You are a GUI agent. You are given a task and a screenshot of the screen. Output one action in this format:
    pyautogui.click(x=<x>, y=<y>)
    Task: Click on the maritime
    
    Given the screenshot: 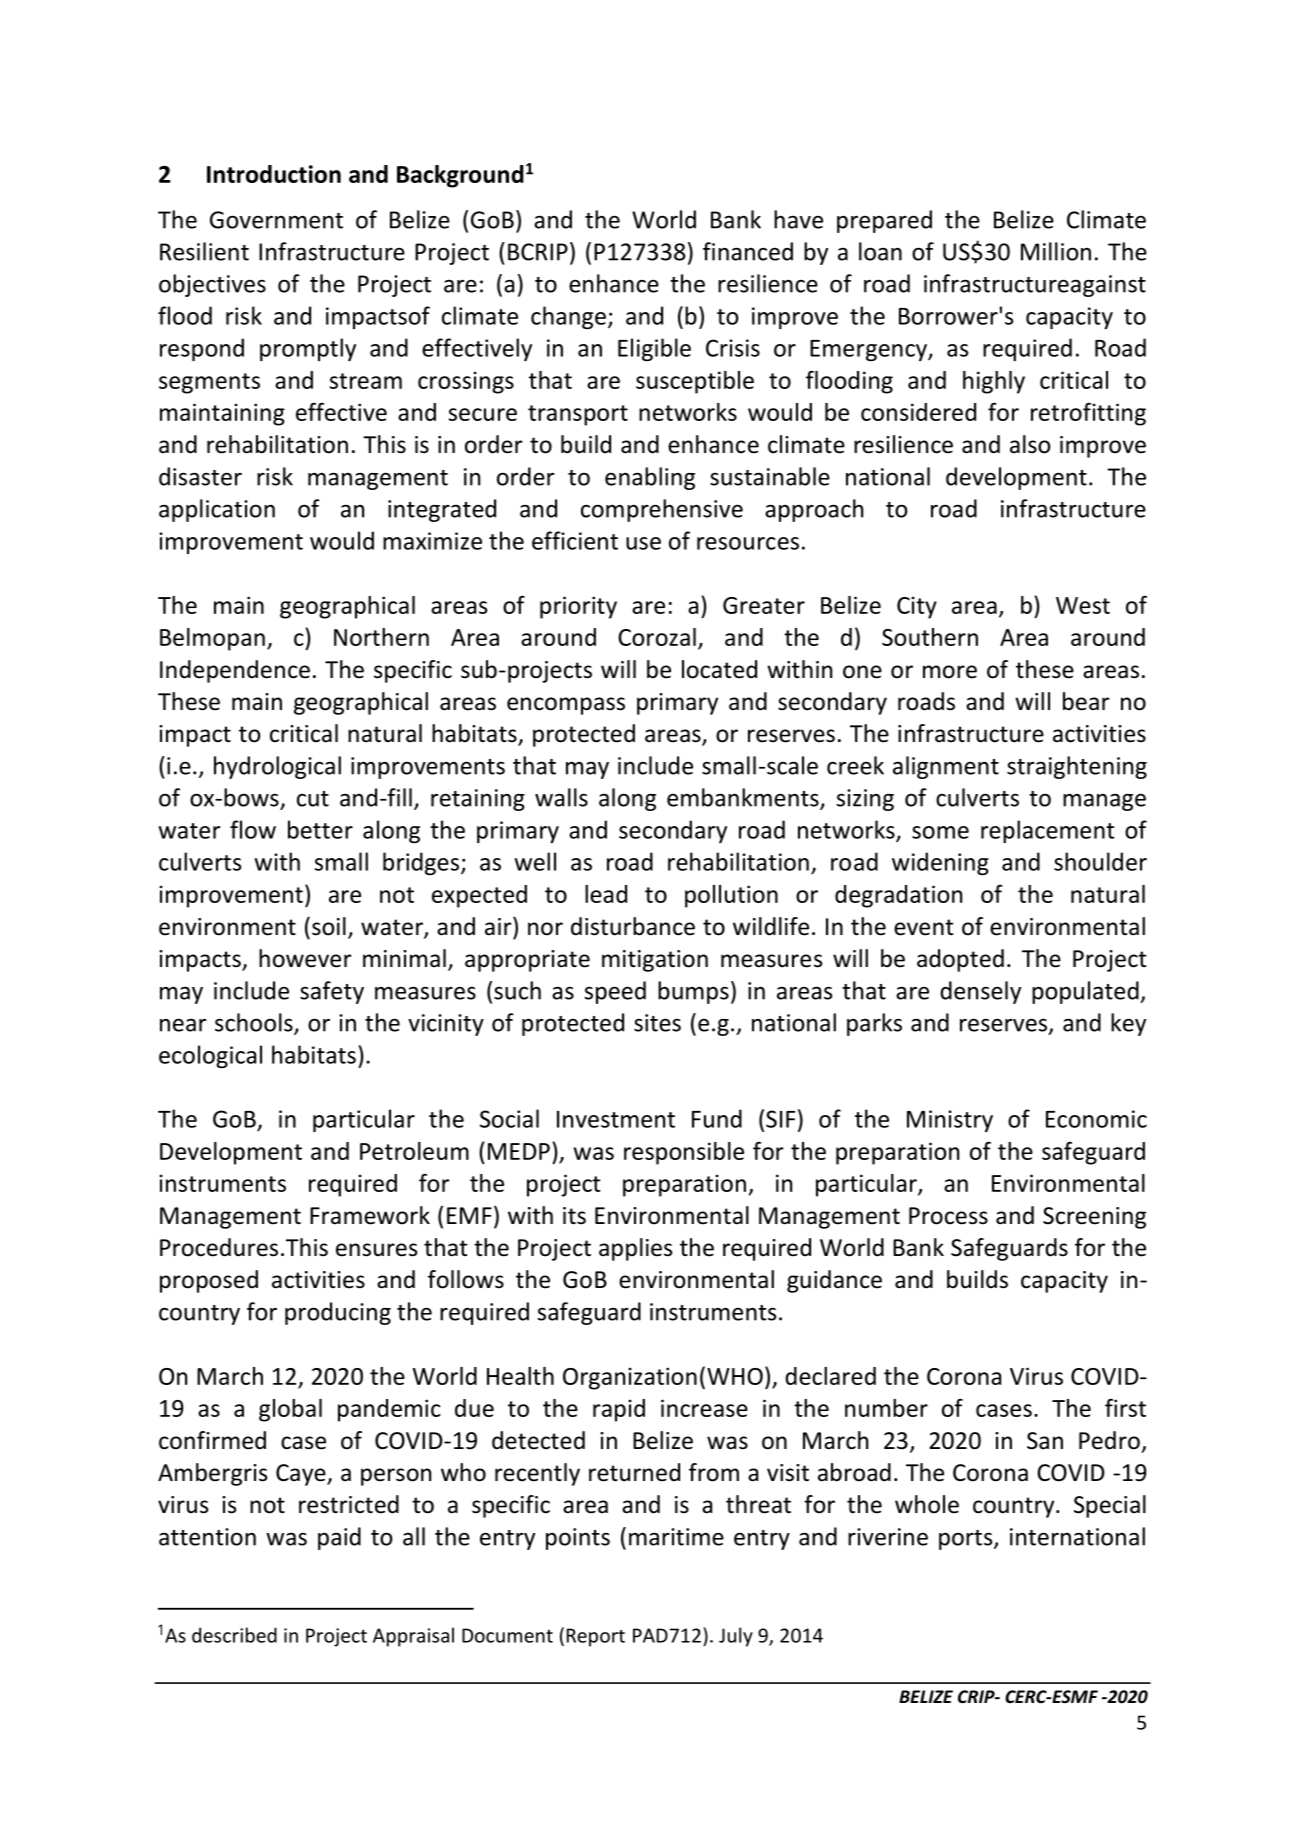 What is the action you would take?
    pyautogui.click(x=676, y=1537)
